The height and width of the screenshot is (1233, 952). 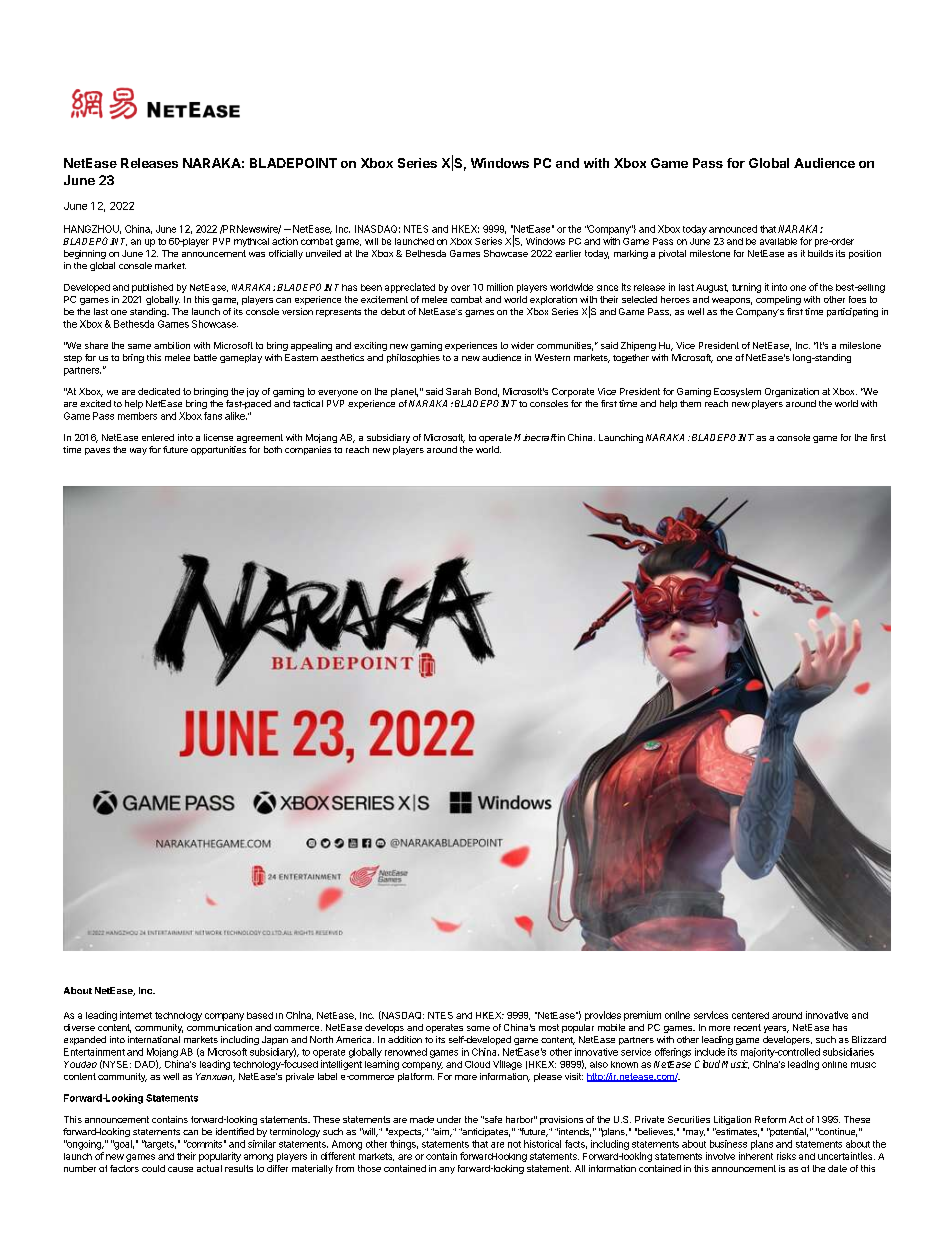 What do you see at coordinates (485, 1132) in the screenshot?
I see `anticipates` at bounding box center [485, 1132].
